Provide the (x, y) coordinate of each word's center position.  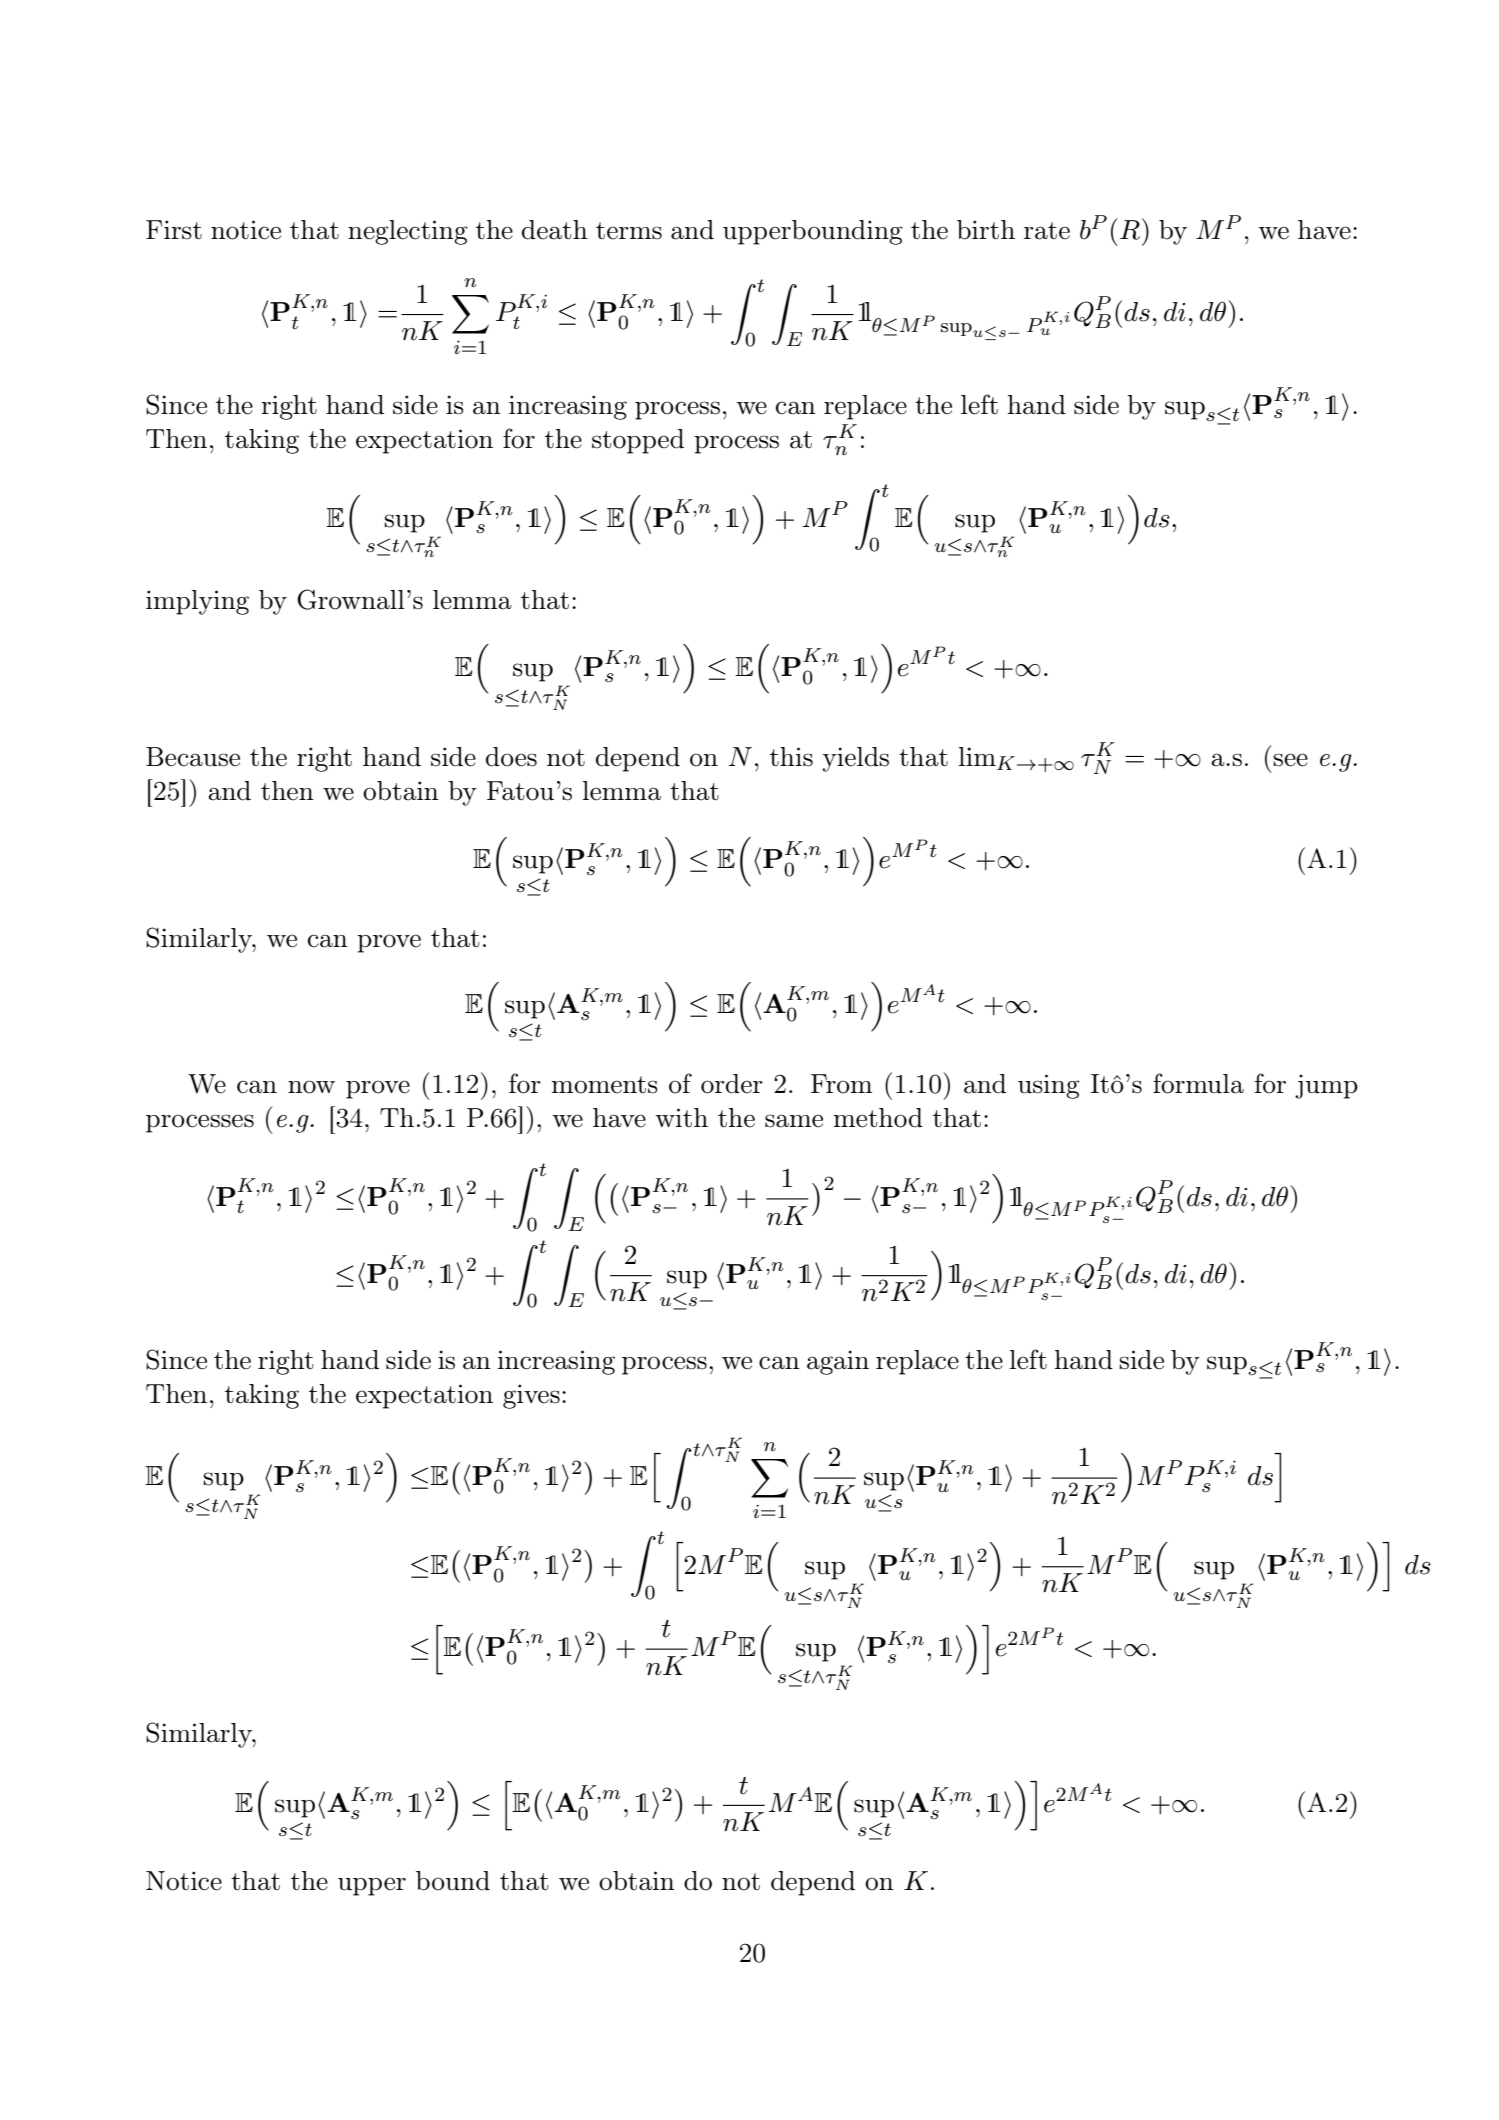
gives (531, 1396)
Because (193, 757)
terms (629, 231)
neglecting (408, 232)
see (1290, 760)
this (791, 757)
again (838, 1362)
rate (1047, 231)
